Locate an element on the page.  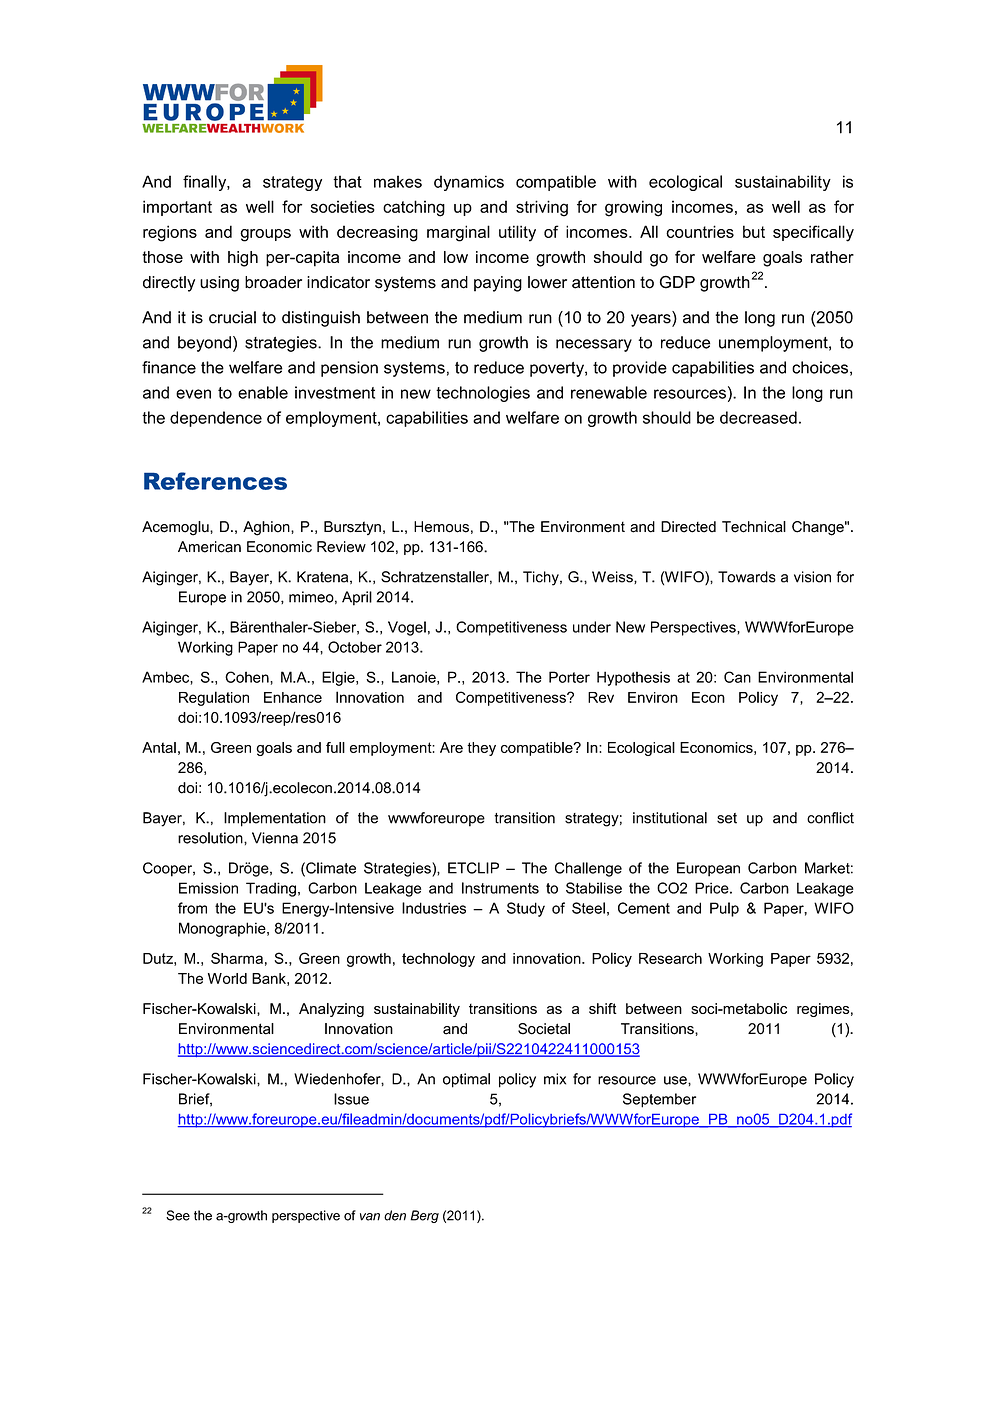
they is located at coordinates (481, 749).
